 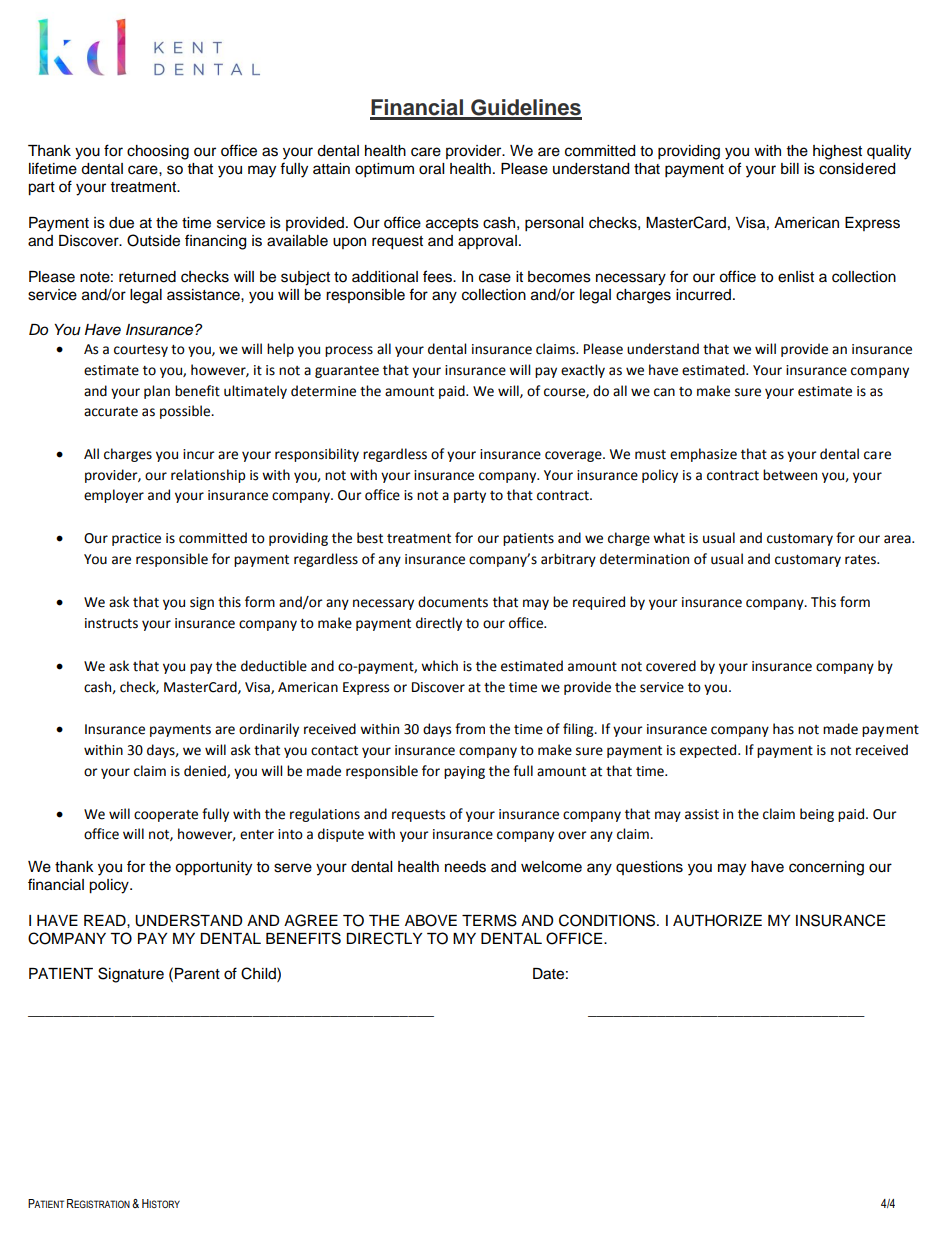 What do you see at coordinates (197, 974) in the image?
I see `Parent` at bounding box center [197, 974].
